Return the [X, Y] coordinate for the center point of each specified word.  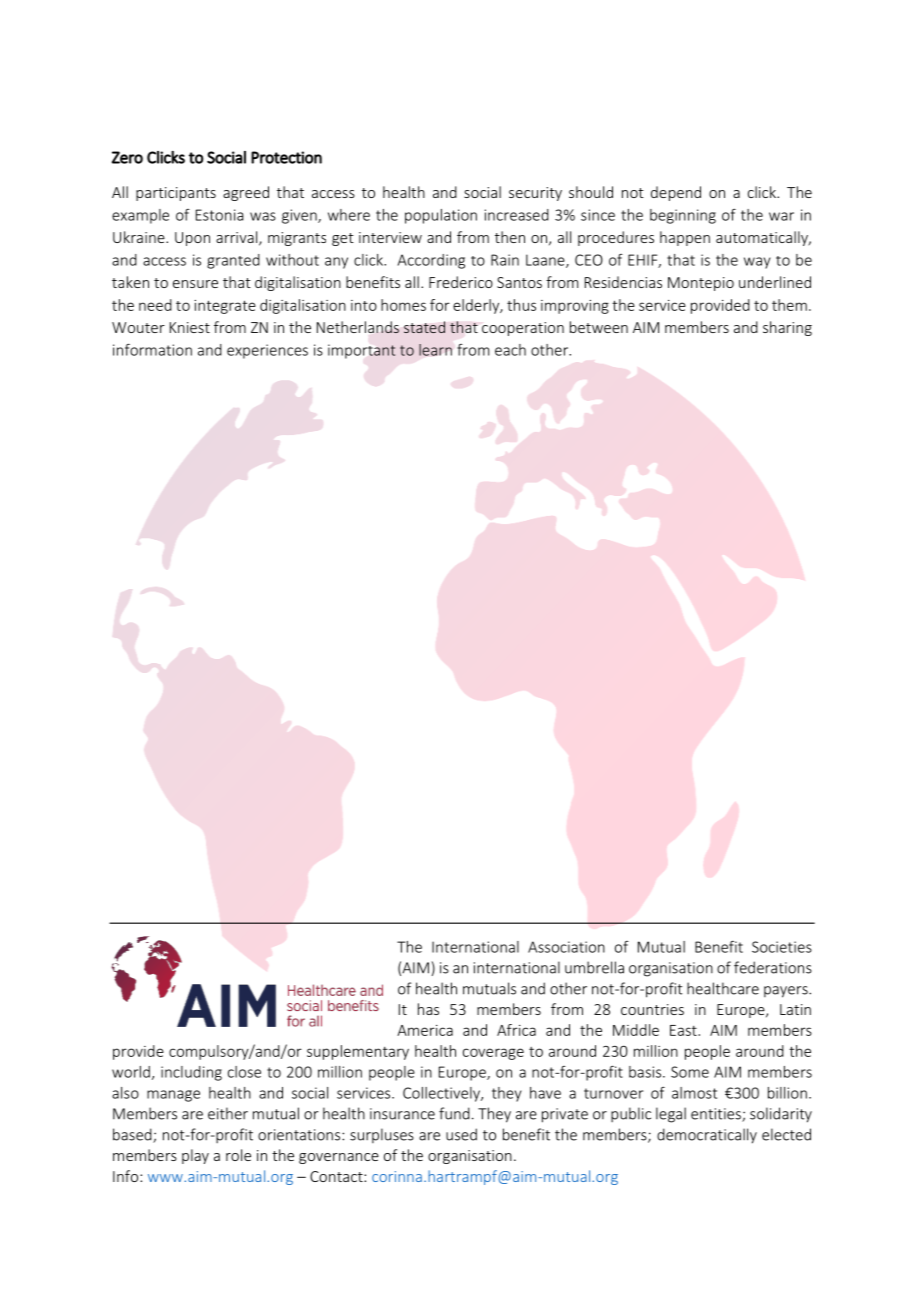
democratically [707, 1136]
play [195, 1156]
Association [566, 947]
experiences [267, 351]
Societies [782, 947]
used [461, 1134]
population [441, 216]
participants [176, 194]
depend [676, 193]
